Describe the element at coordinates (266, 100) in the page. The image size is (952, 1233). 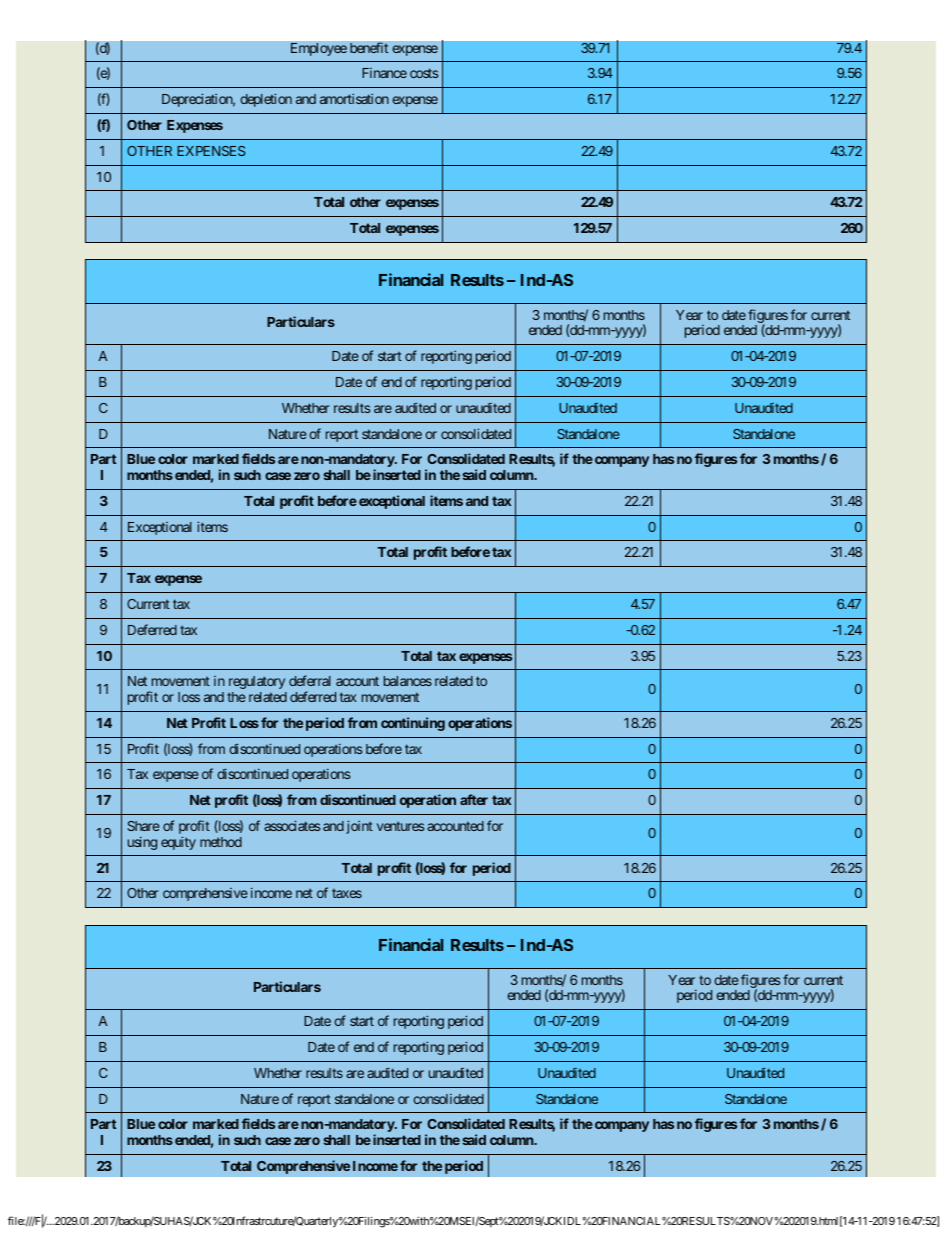
I see `depletion` at that location.
